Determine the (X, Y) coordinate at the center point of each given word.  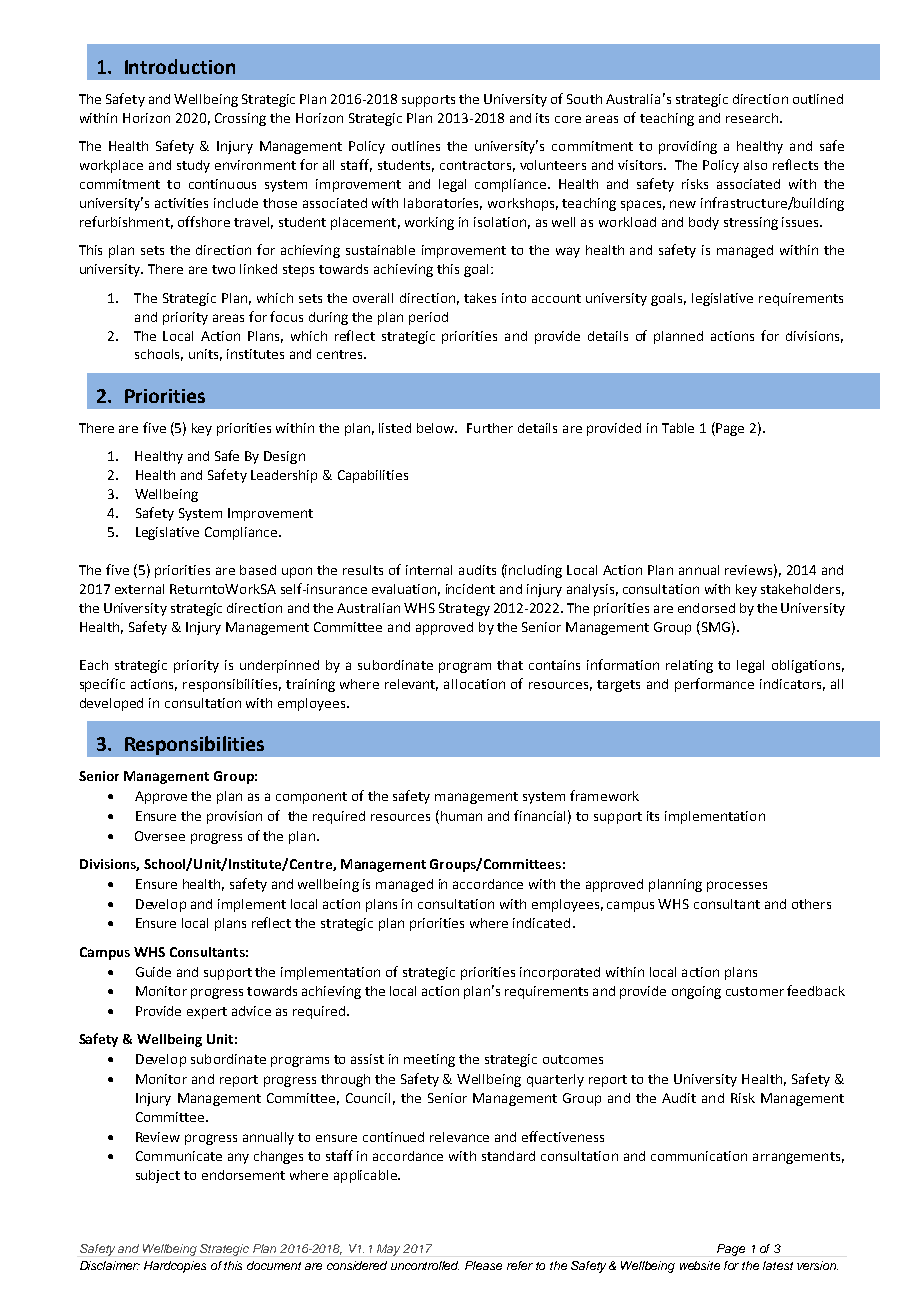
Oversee (160, 836)
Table (678, 428)
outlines (416, 146)
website (700, 1265)
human (460, 817)
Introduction (180, 66)
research (752, 118)
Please (483, 1265)
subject (158, 1176)
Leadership (284, 476)
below (437, 428)
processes (737, 886)
